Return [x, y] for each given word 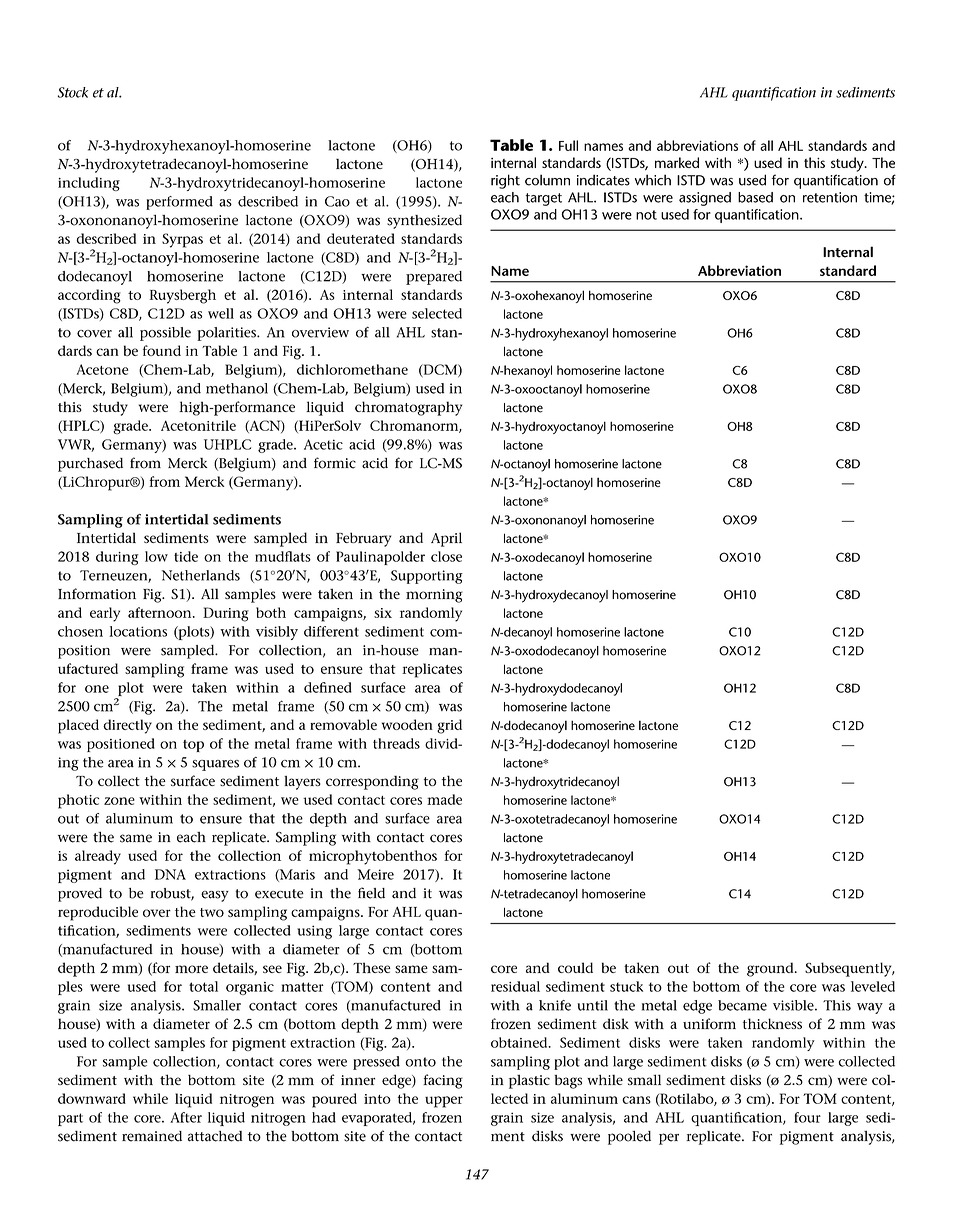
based [755, 197]
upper [444, 1102]
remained [152, 1136]
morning [434, 596]
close [446, 556]
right [505, 181]
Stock [73, 92]
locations [138, 631]
